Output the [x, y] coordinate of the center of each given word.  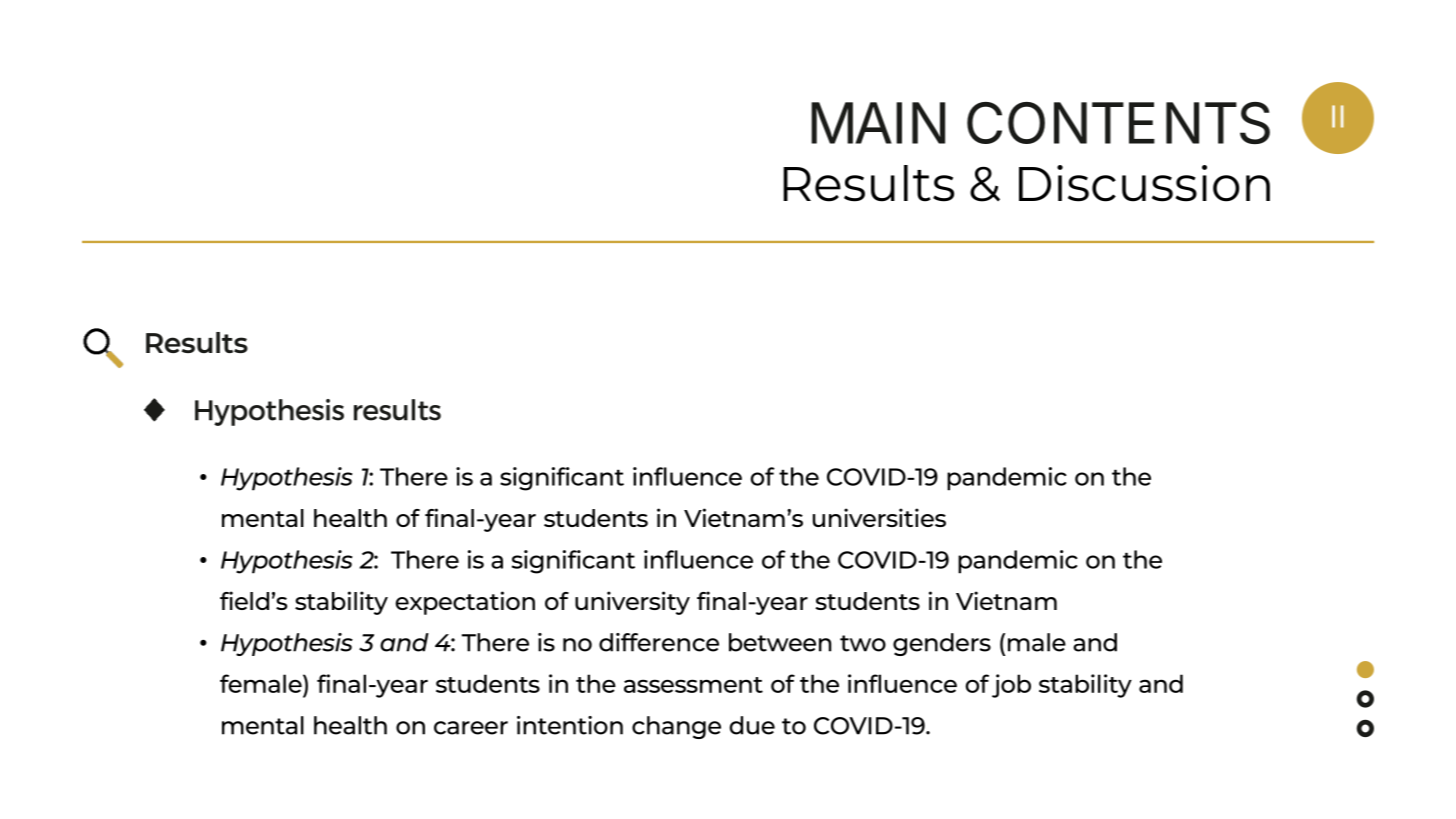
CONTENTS [1118, 123]
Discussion [1144, 183]
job [1011, 686]
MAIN [878, 123]
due [752, 725]
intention [570, 725]
